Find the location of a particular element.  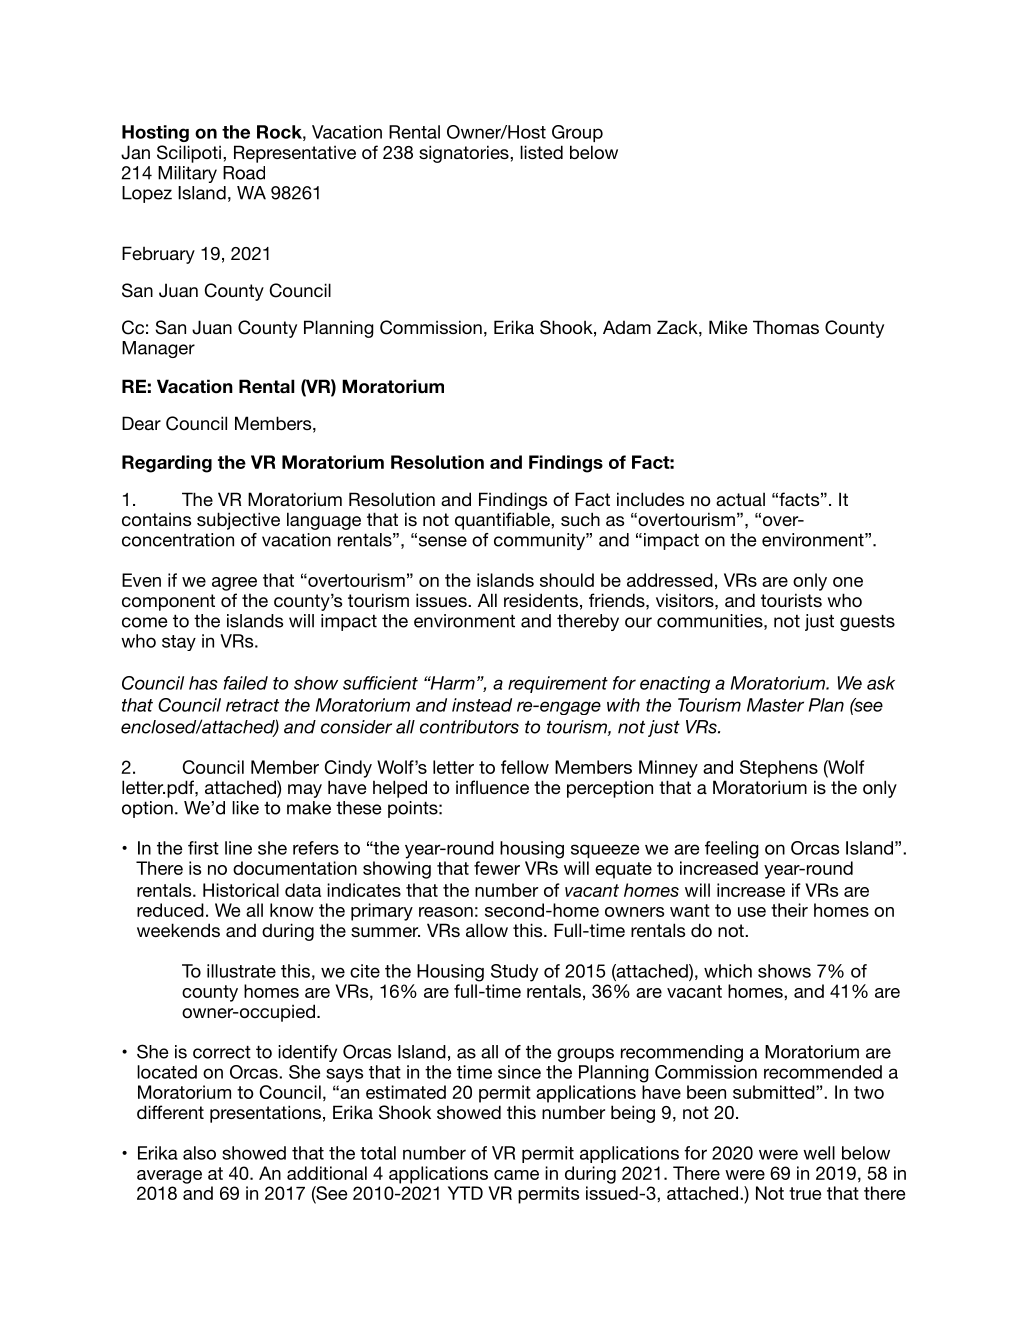

actual is located at coordinates (740, 499).
